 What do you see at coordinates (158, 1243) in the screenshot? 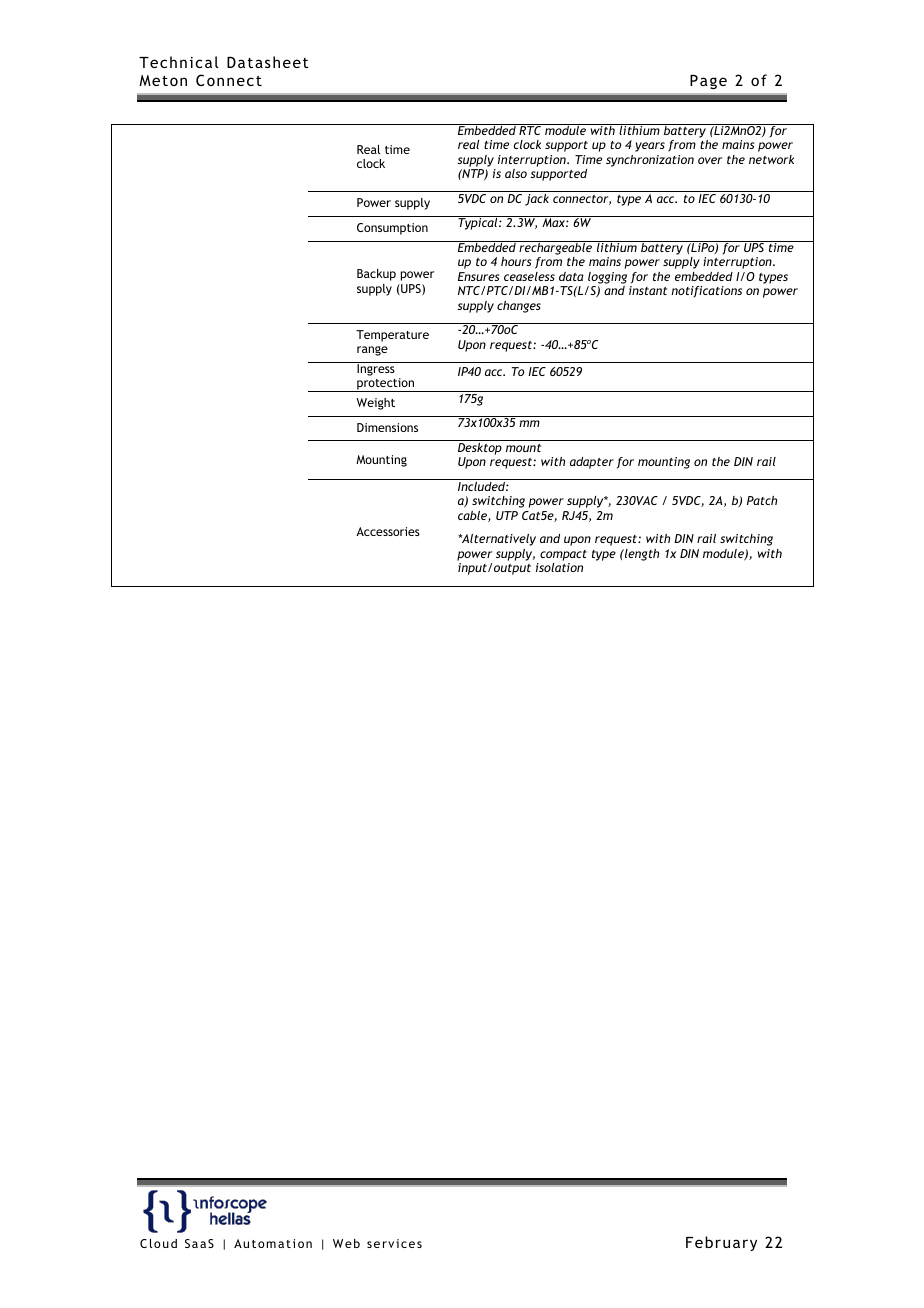
I see `Cloud` at bounding box center [158, 1243].
